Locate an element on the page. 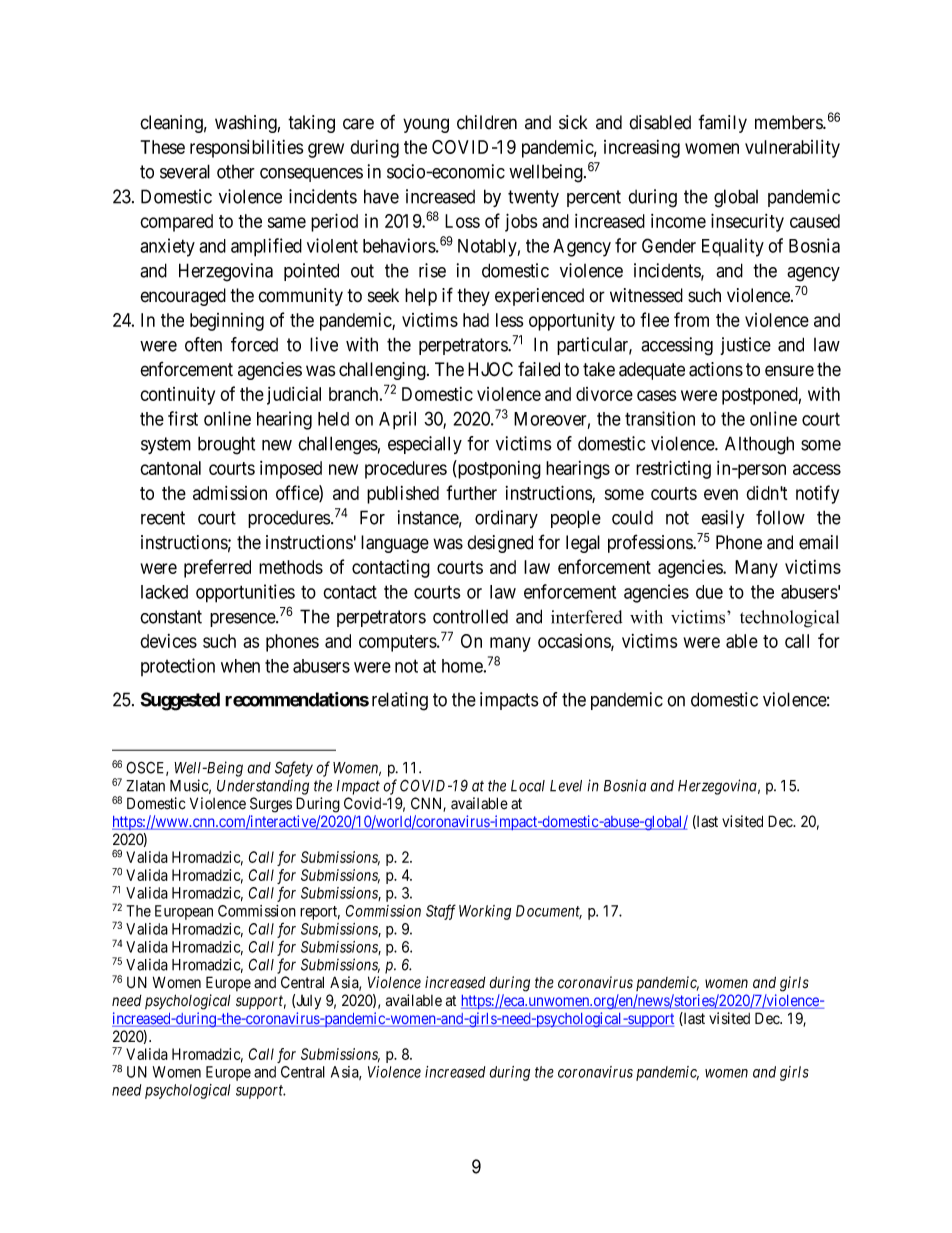 The height and width of the image is (1233, 952). report is located at coordinates (320, 913).
